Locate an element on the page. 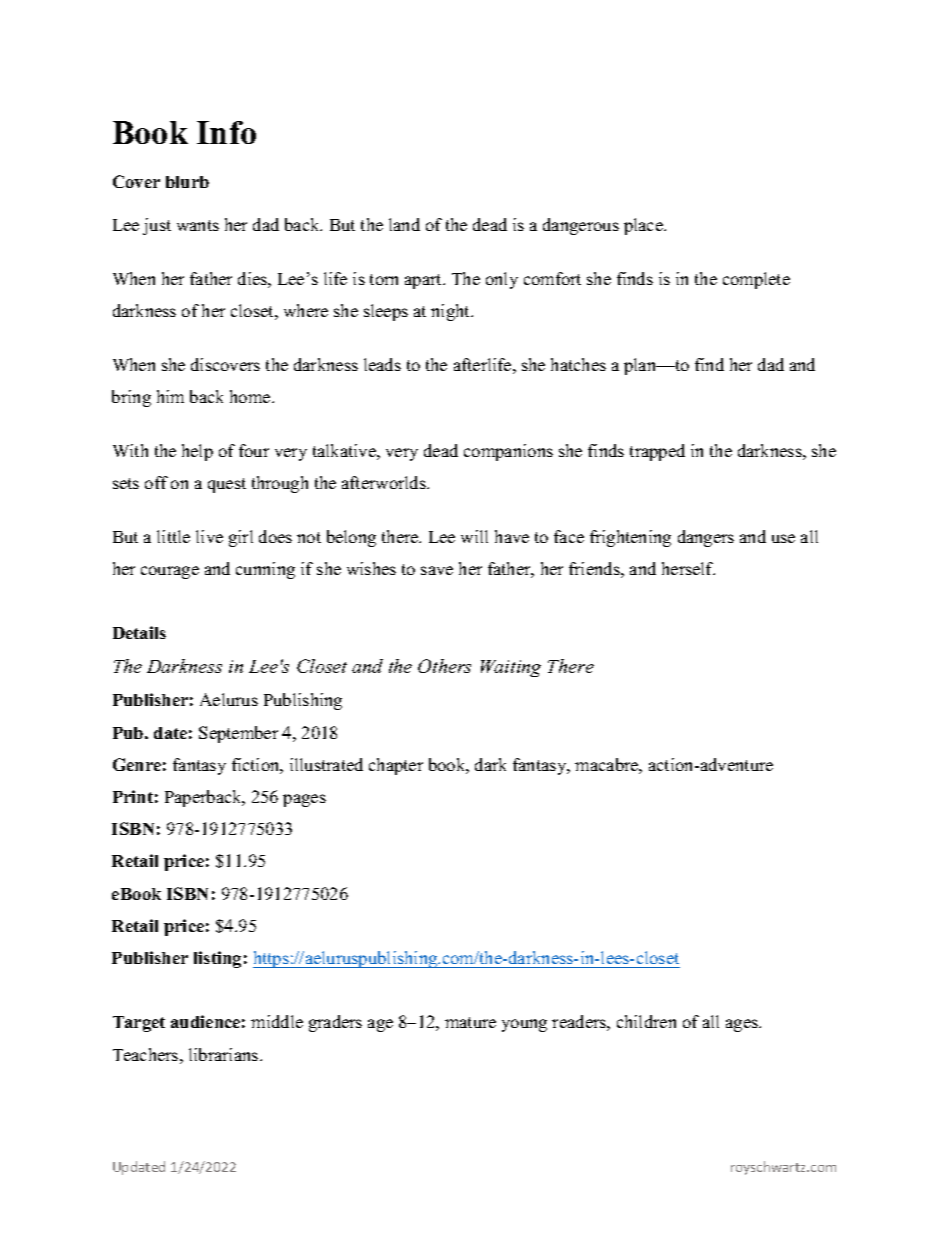 The image size is (952, 1233). place is located at coordinates (644, 226).
